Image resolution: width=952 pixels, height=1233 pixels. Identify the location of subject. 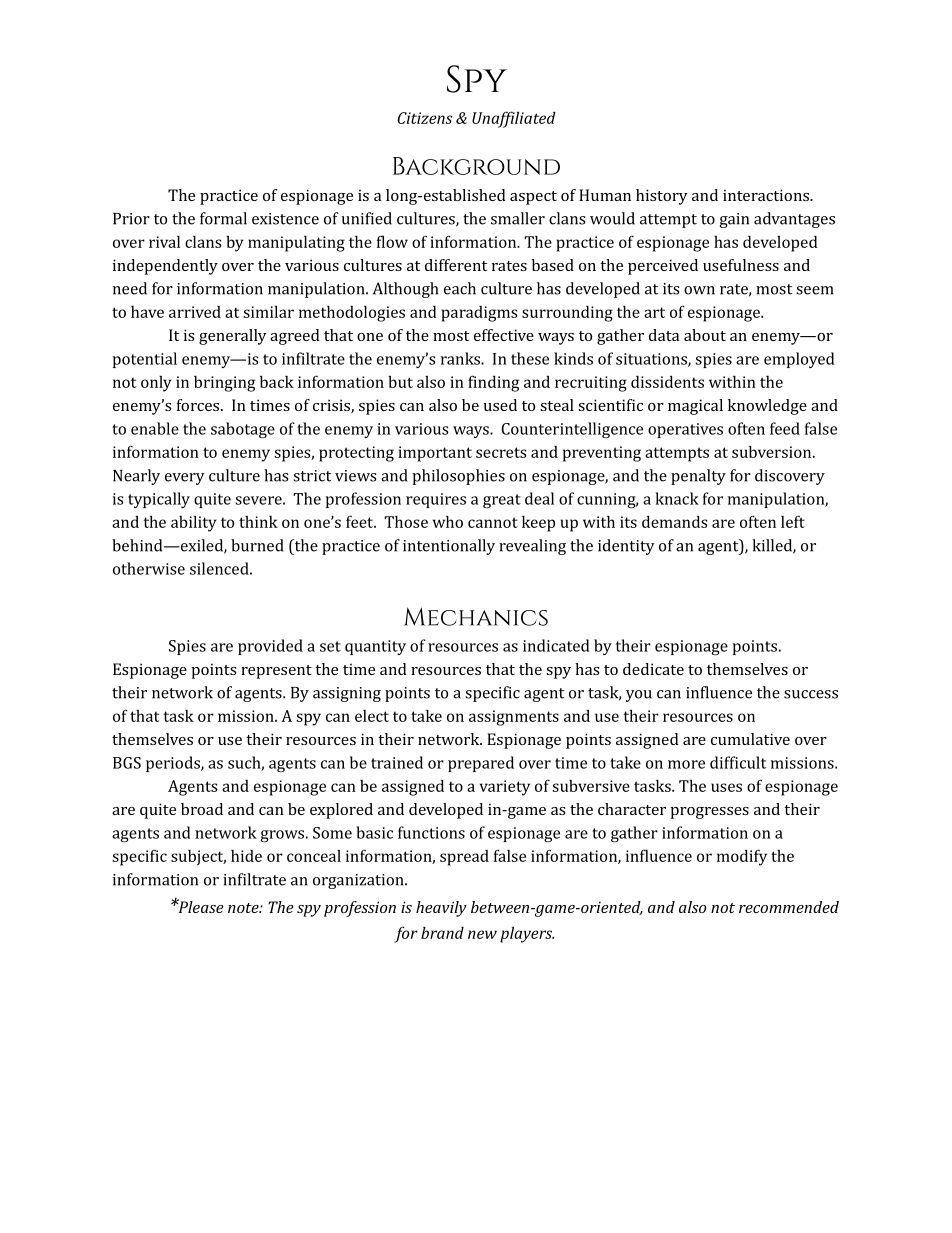
(198, 857).
